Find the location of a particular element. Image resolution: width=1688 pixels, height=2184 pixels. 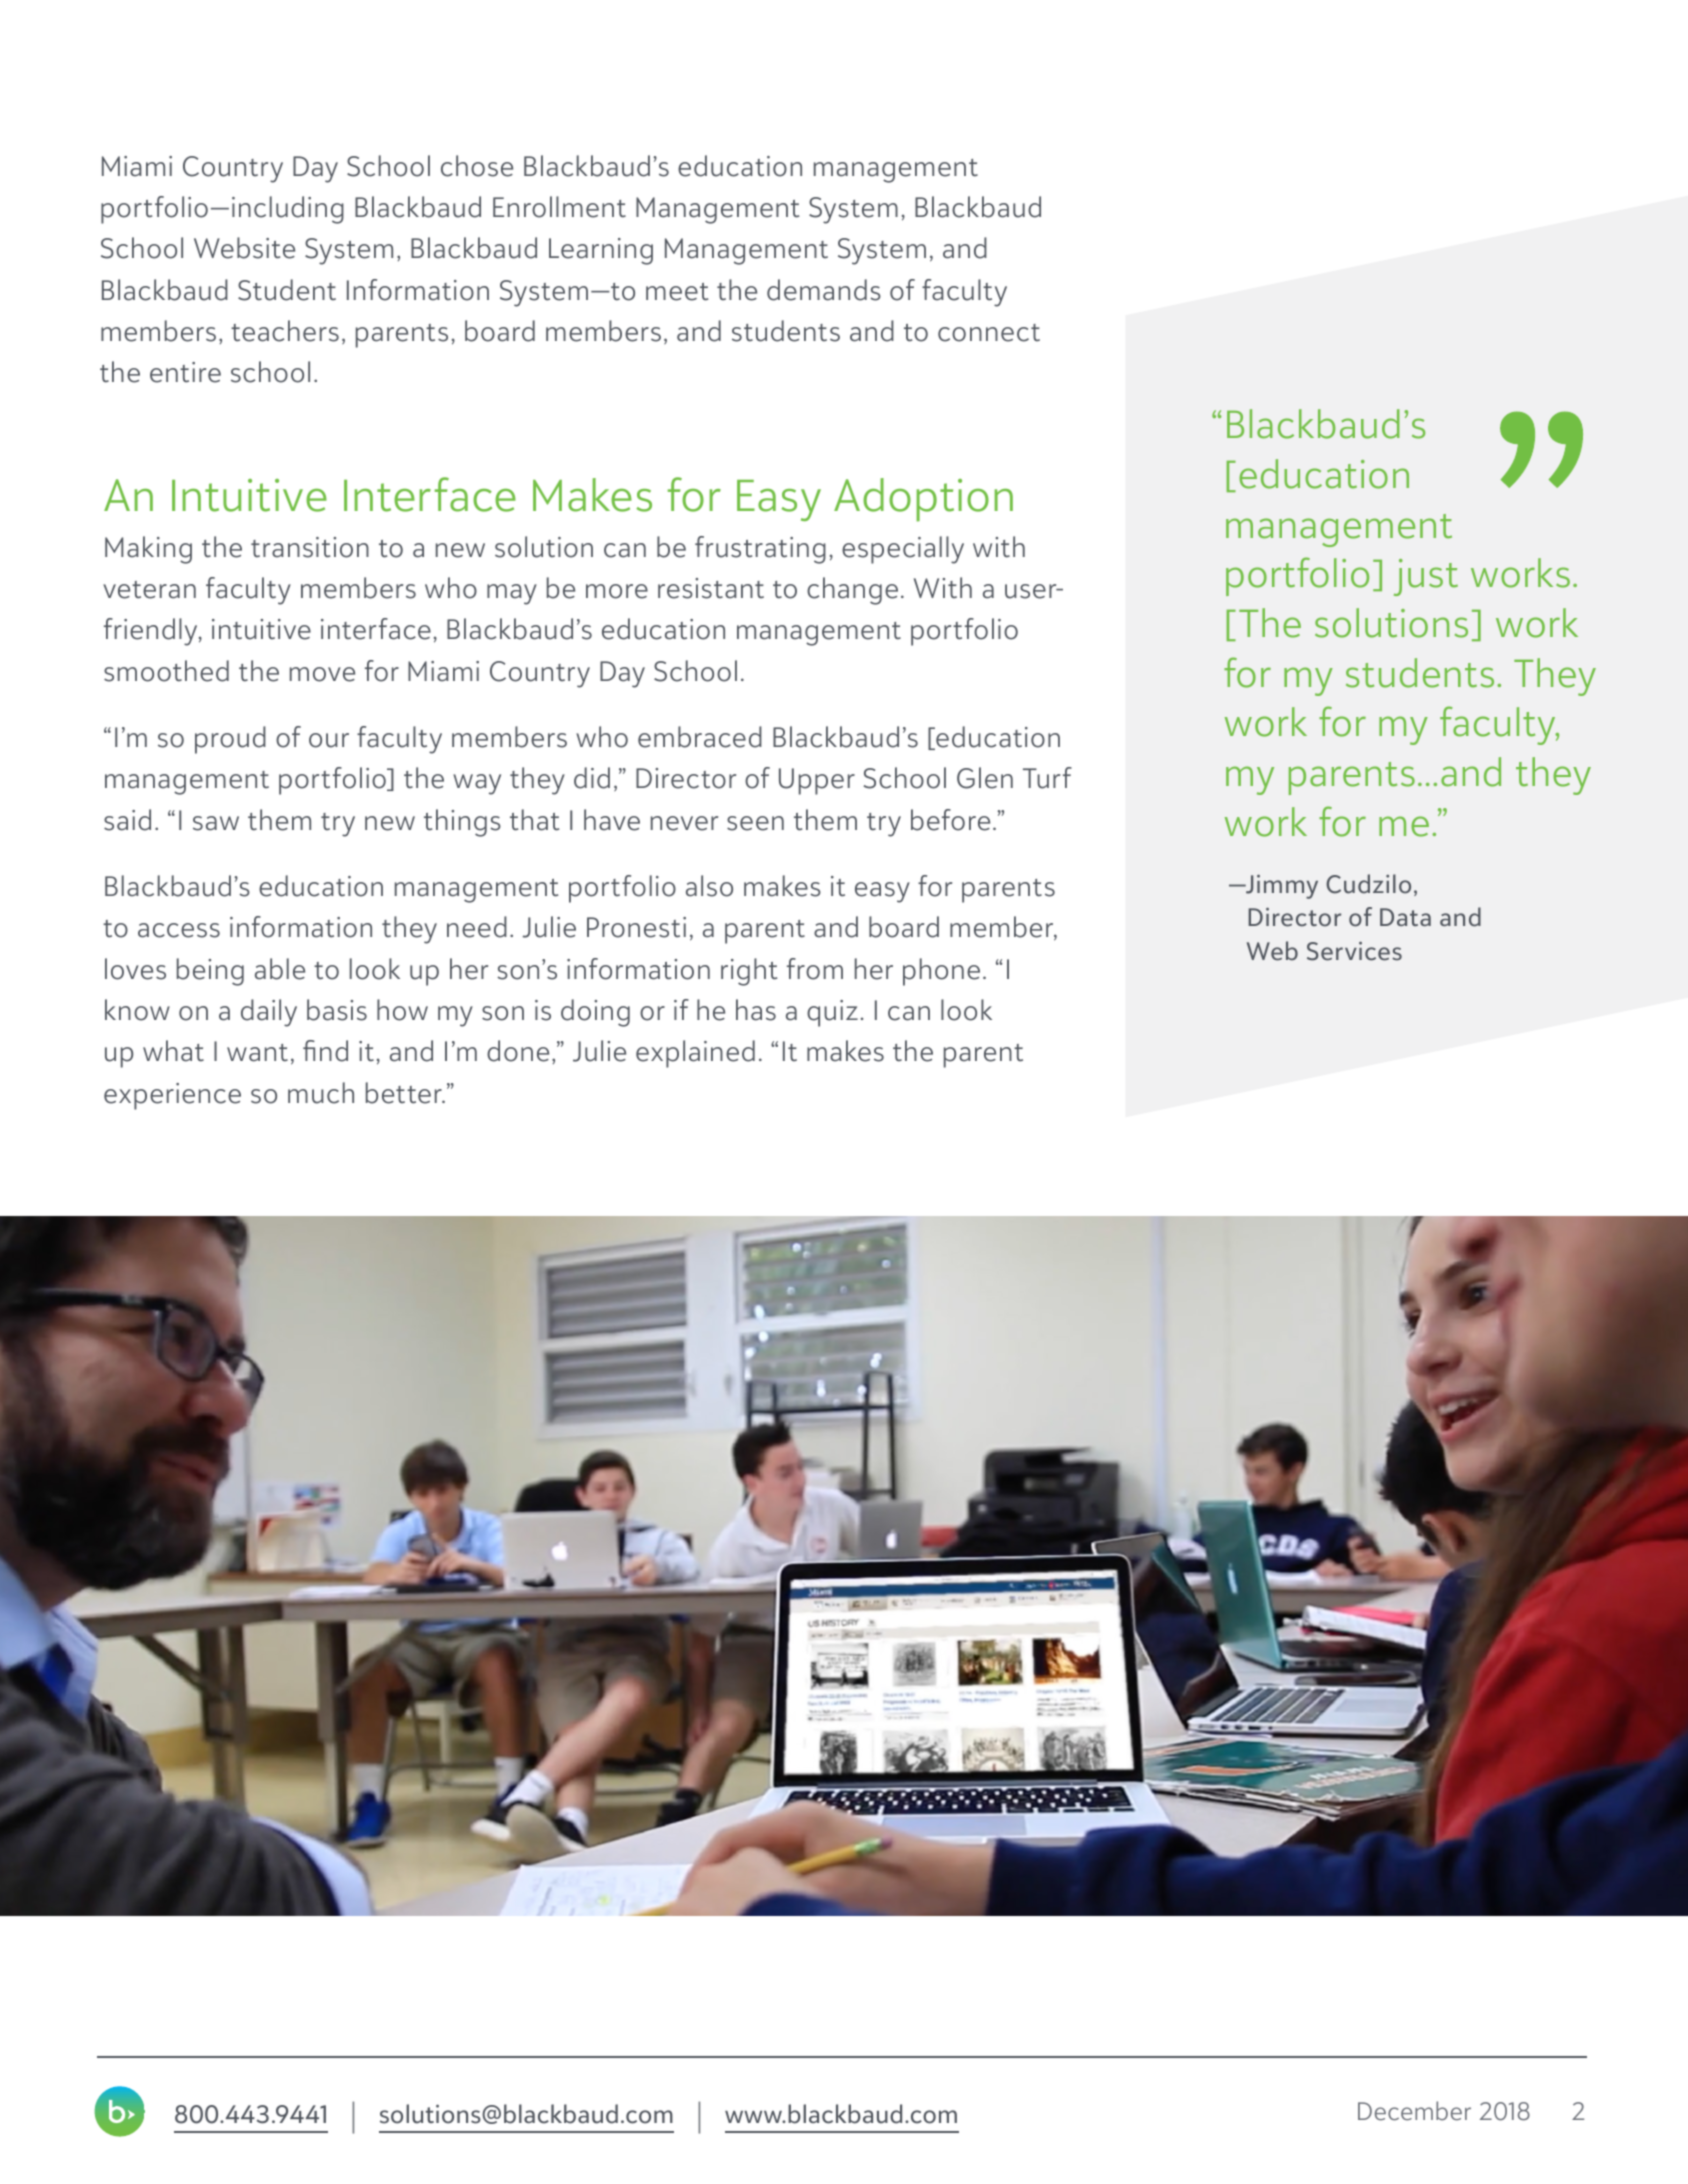

connect is located at coordinates (989, 333).
